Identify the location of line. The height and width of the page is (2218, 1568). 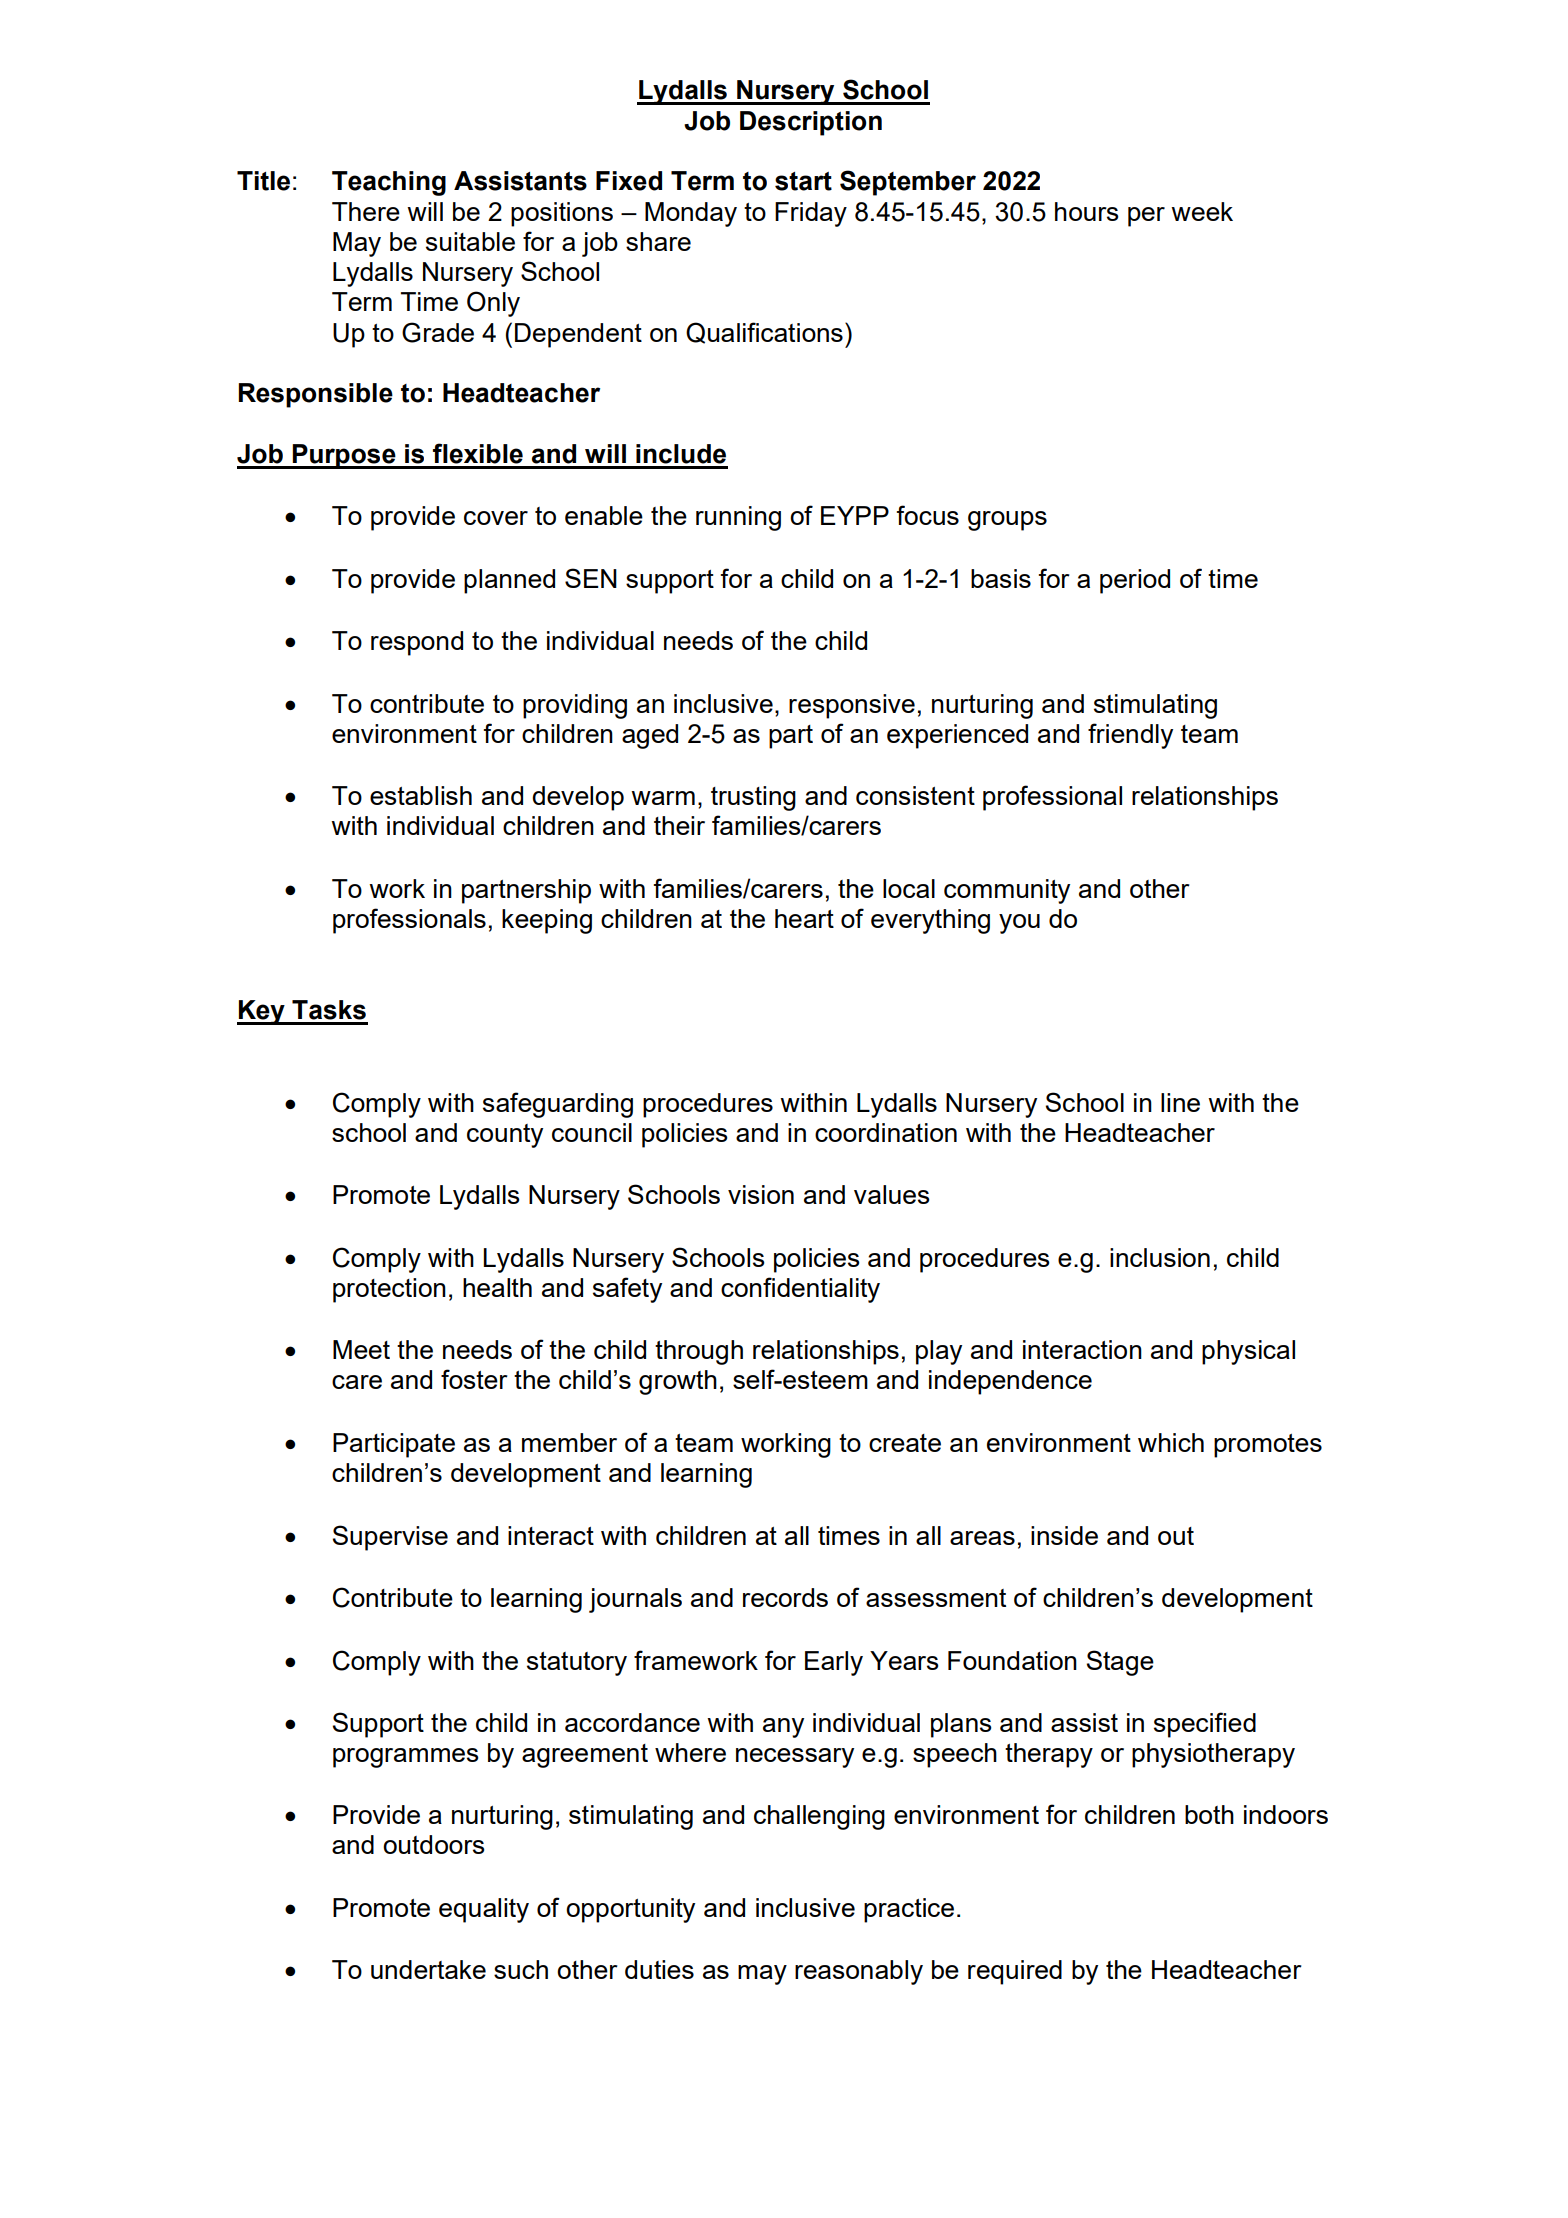
(1180, 1102).
